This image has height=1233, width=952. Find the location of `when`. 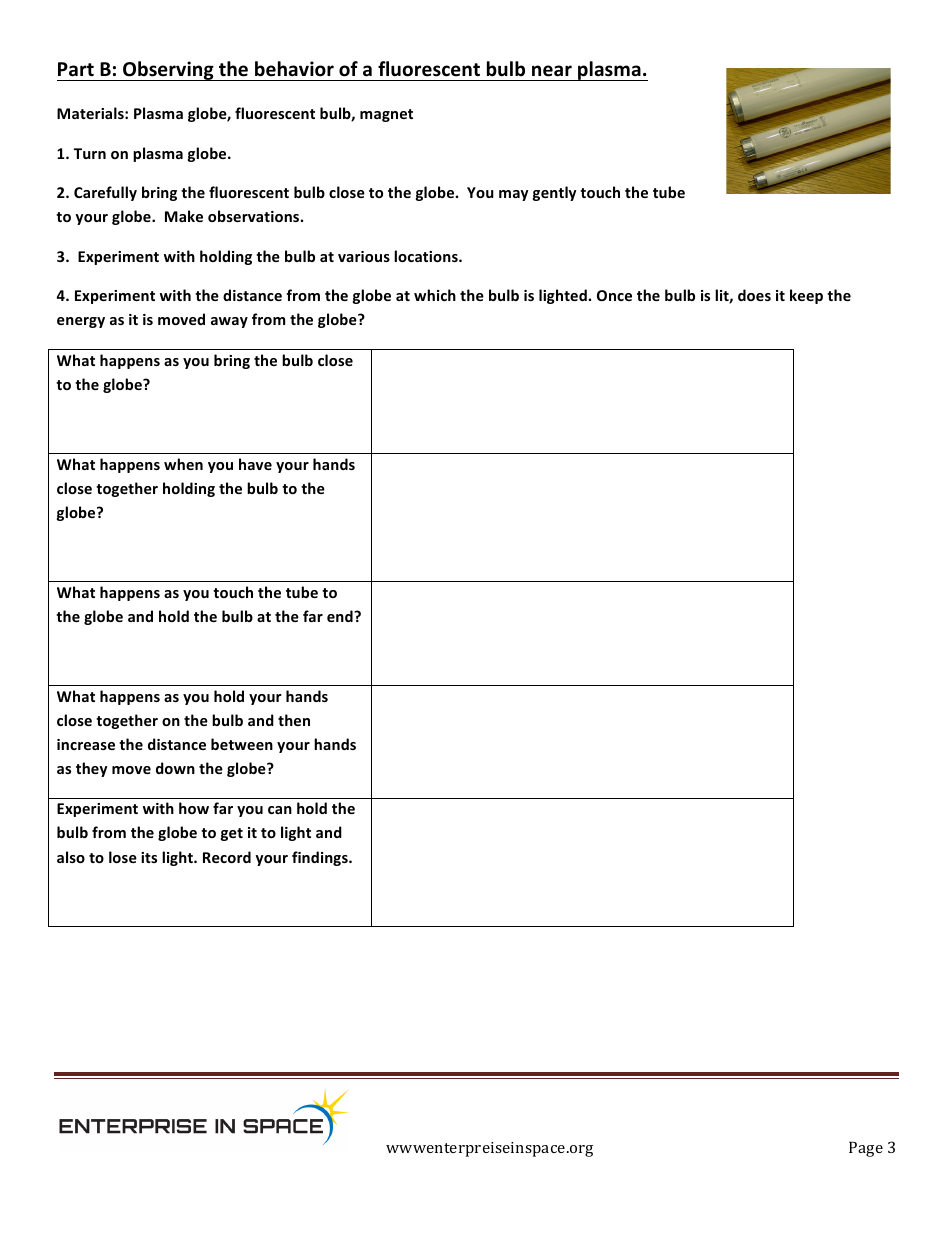

when is located at coordinates (183, 464).
